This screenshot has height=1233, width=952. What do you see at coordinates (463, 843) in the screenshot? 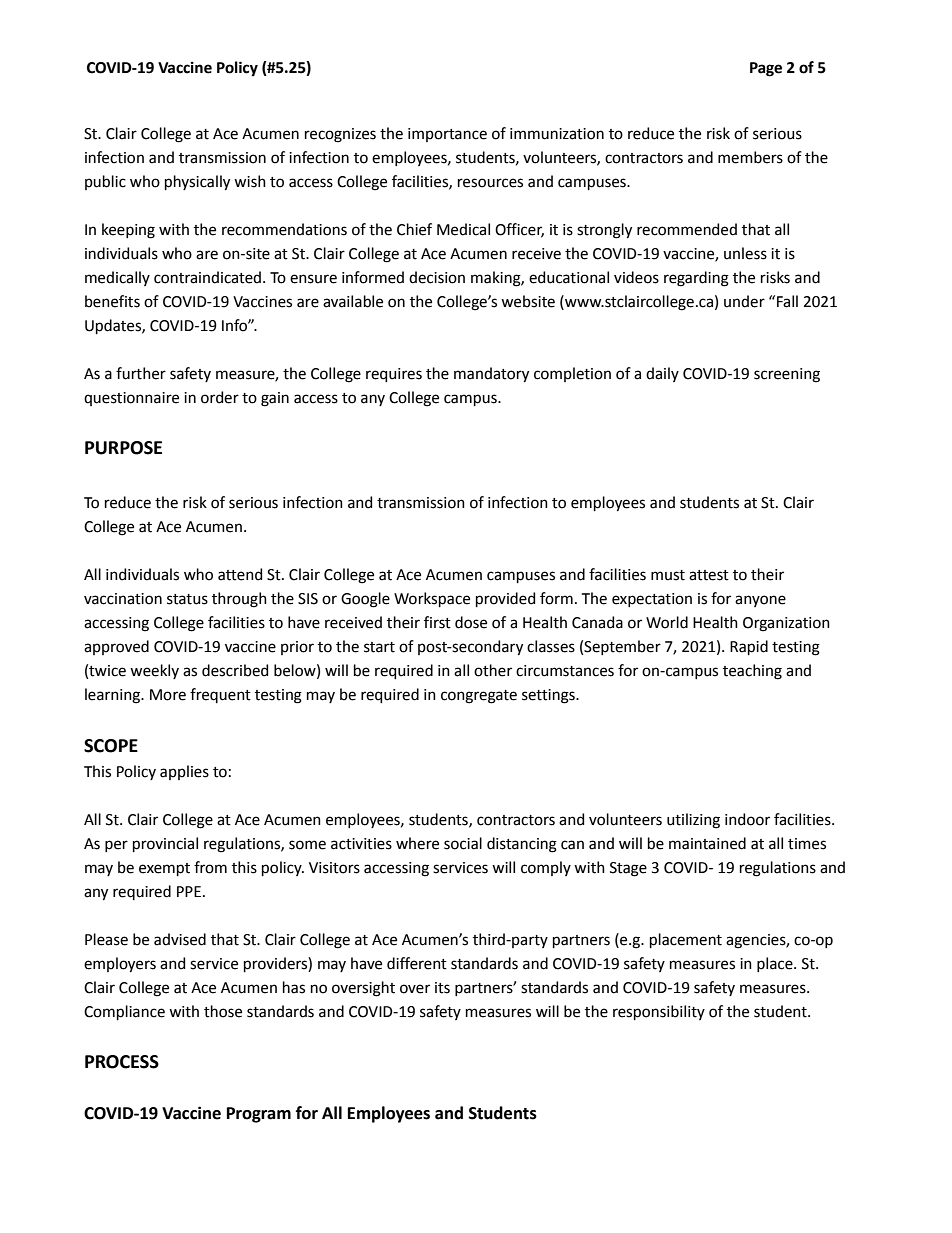
I see `social` at bounding box center [463, 843].
